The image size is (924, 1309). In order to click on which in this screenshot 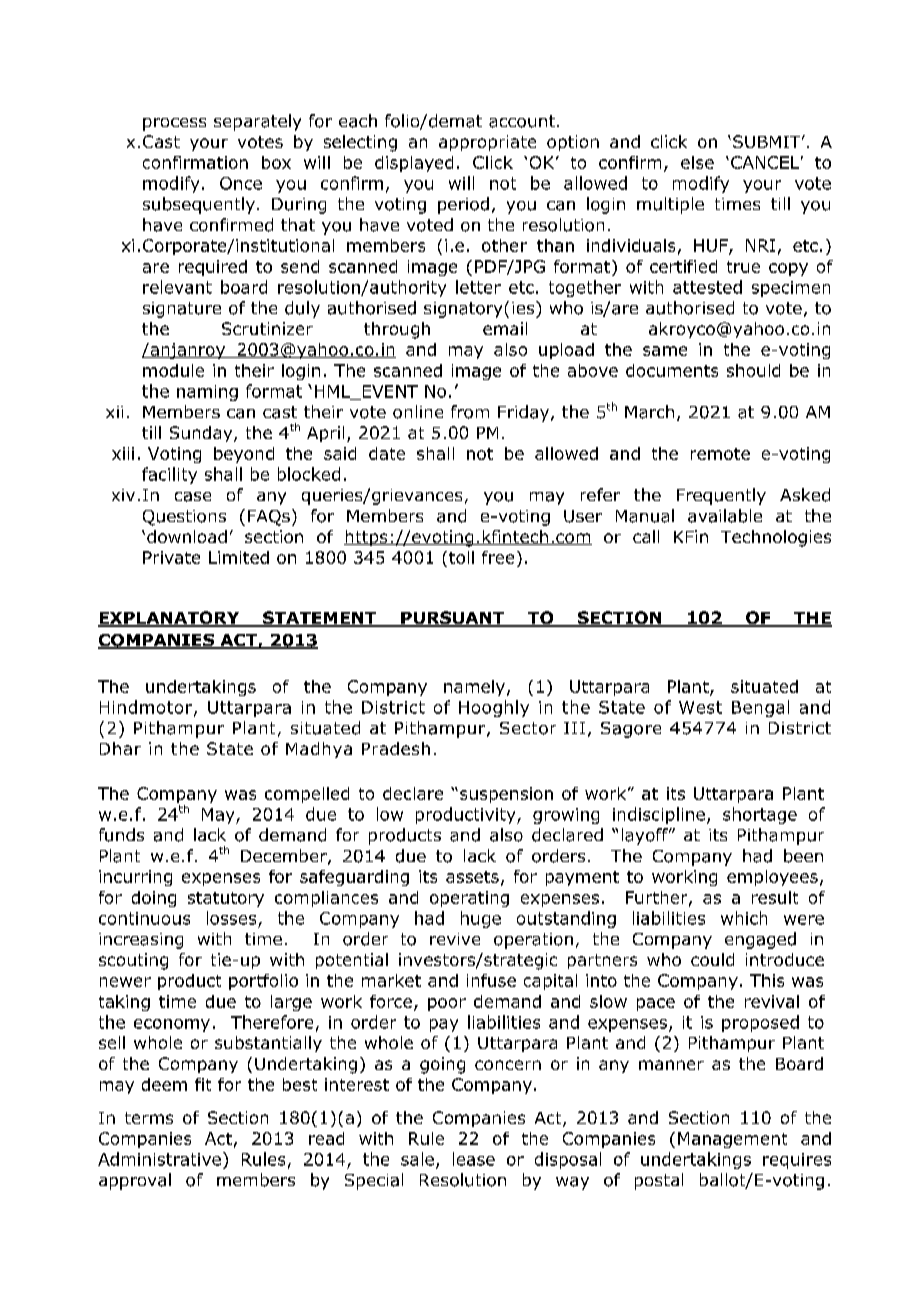, I will do `click(744, 918)`.
